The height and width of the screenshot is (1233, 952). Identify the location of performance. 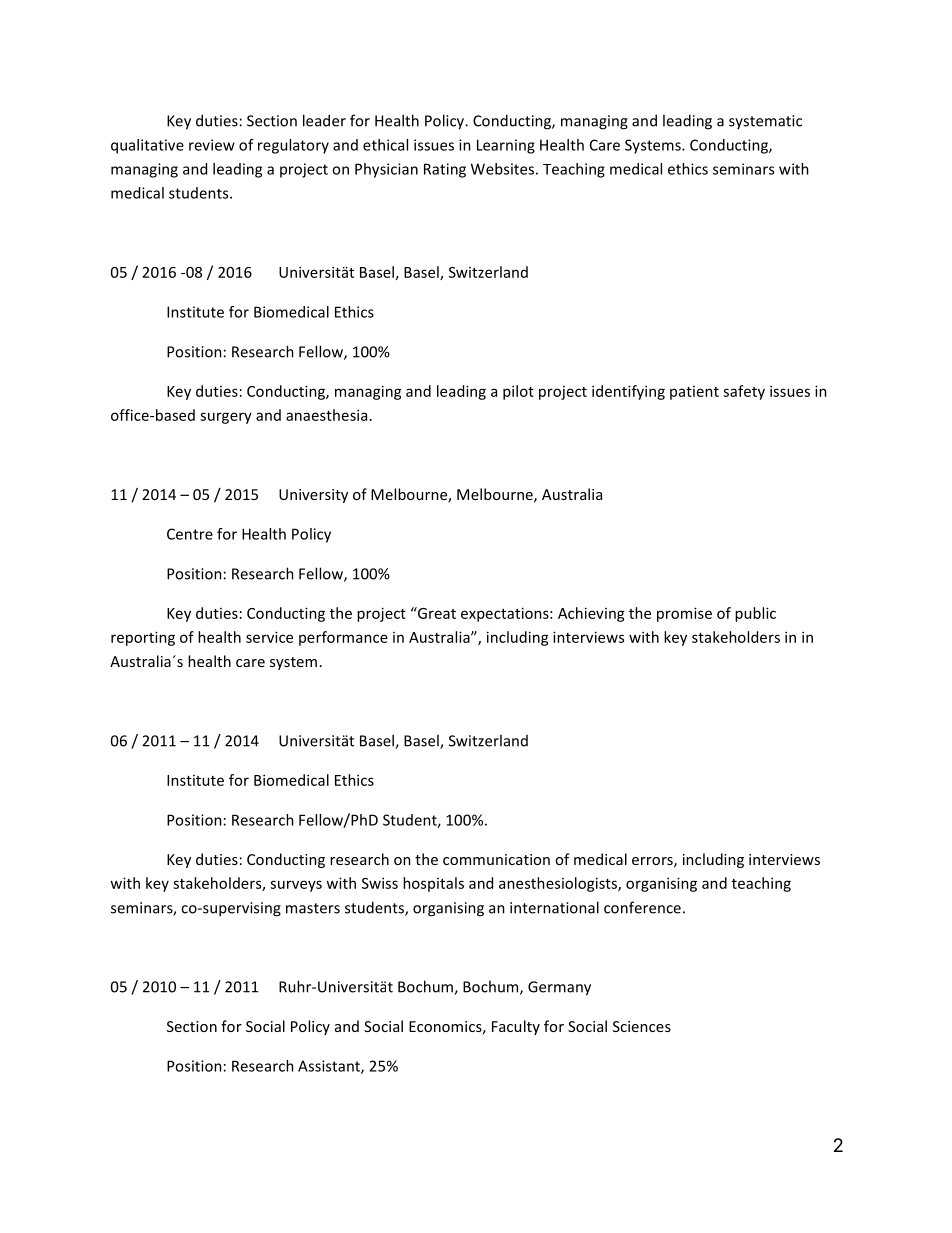
(343, 638).
